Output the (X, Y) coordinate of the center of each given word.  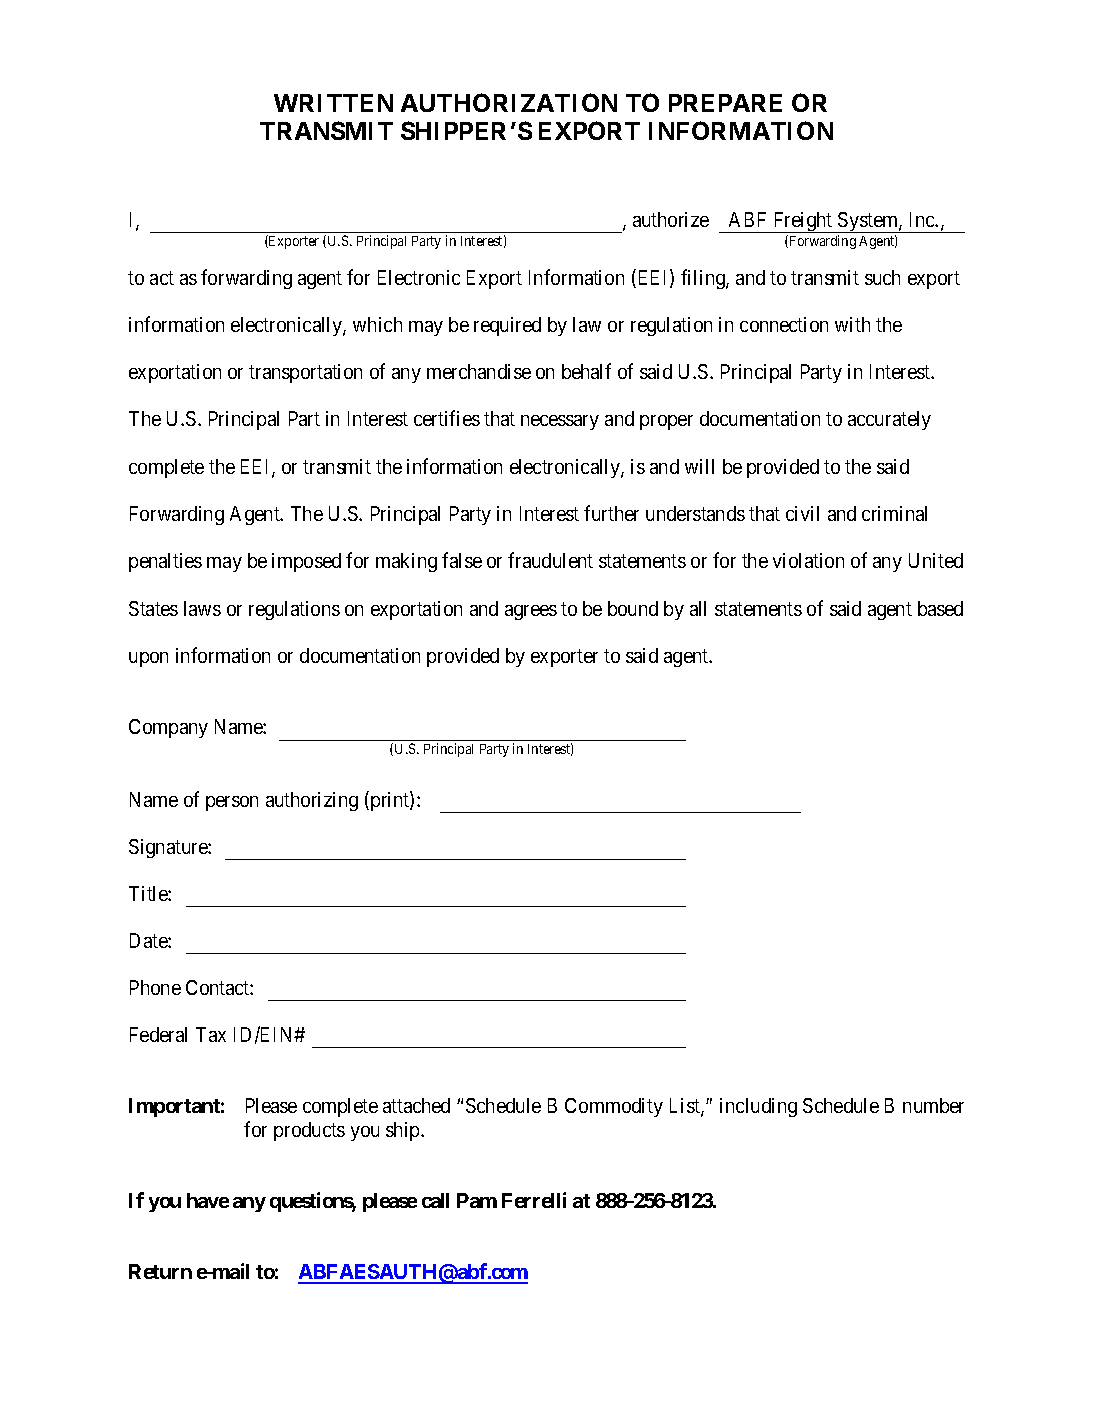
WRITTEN (333, 103)
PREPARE (725, 103)
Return (160, 1271)
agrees (531, 612)
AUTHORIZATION (509, 102)
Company (168, 728)
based (940, 608)
